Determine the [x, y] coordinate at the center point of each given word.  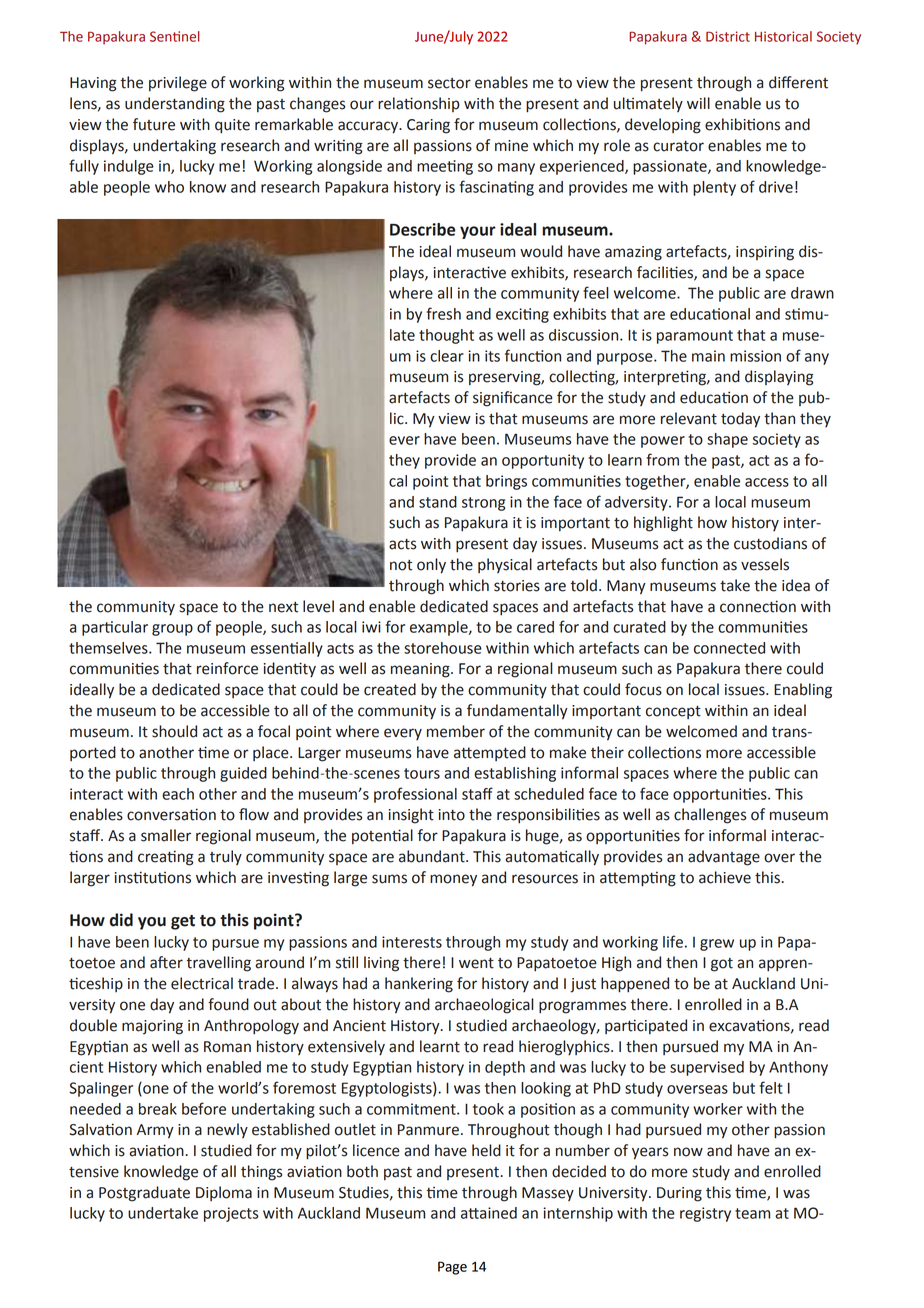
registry [705, 1214]
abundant [433, 856]
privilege [178, 84]
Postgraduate [144, 1194]
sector [449, 83]
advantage [724, 858]
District [728, 36]
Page [452, 1268]
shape [727, 440]
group [172, 630]
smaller [166, 835]
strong [483, 504]
